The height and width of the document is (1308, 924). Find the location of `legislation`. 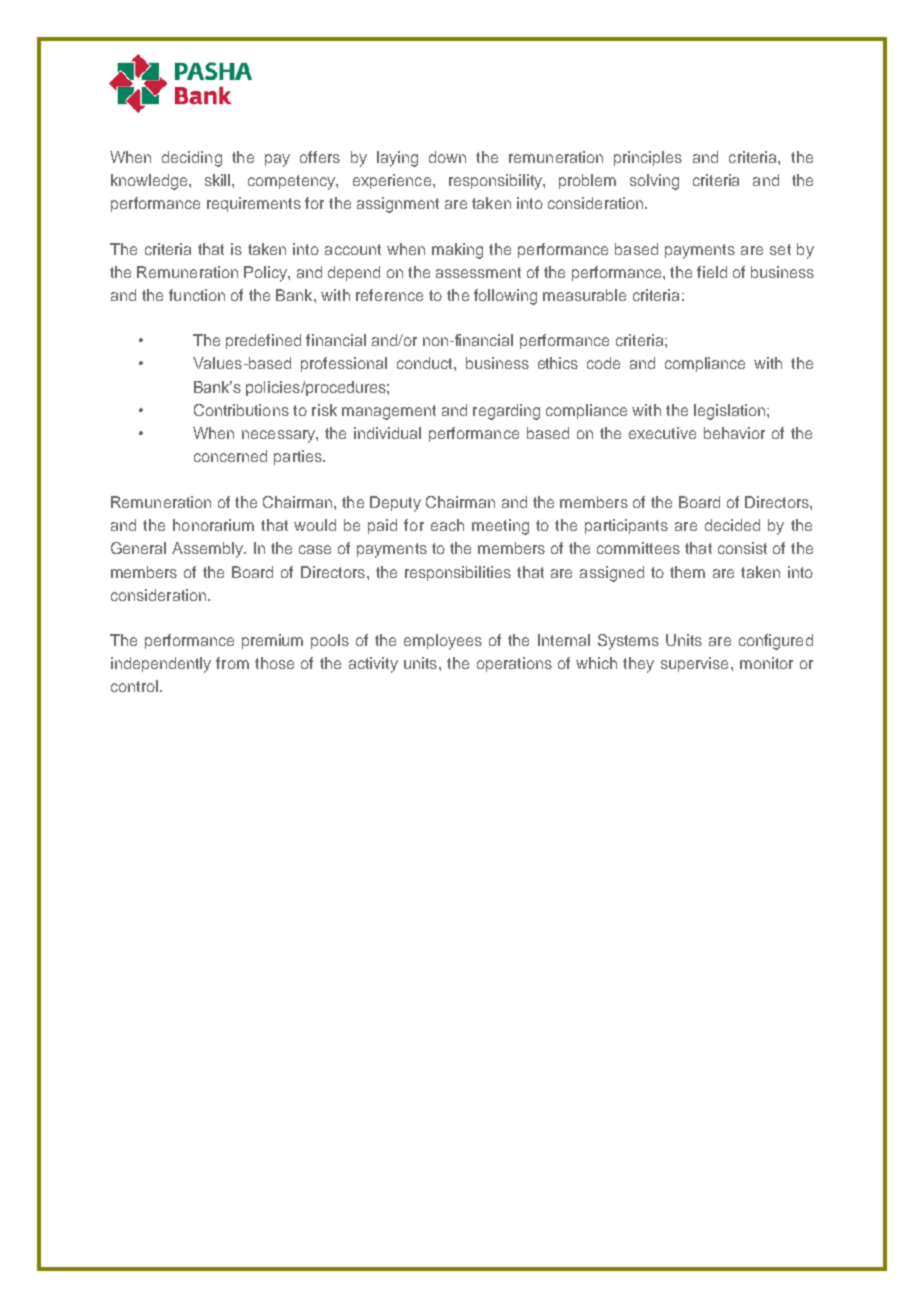

legislation is located at coordinates (729, 412).
